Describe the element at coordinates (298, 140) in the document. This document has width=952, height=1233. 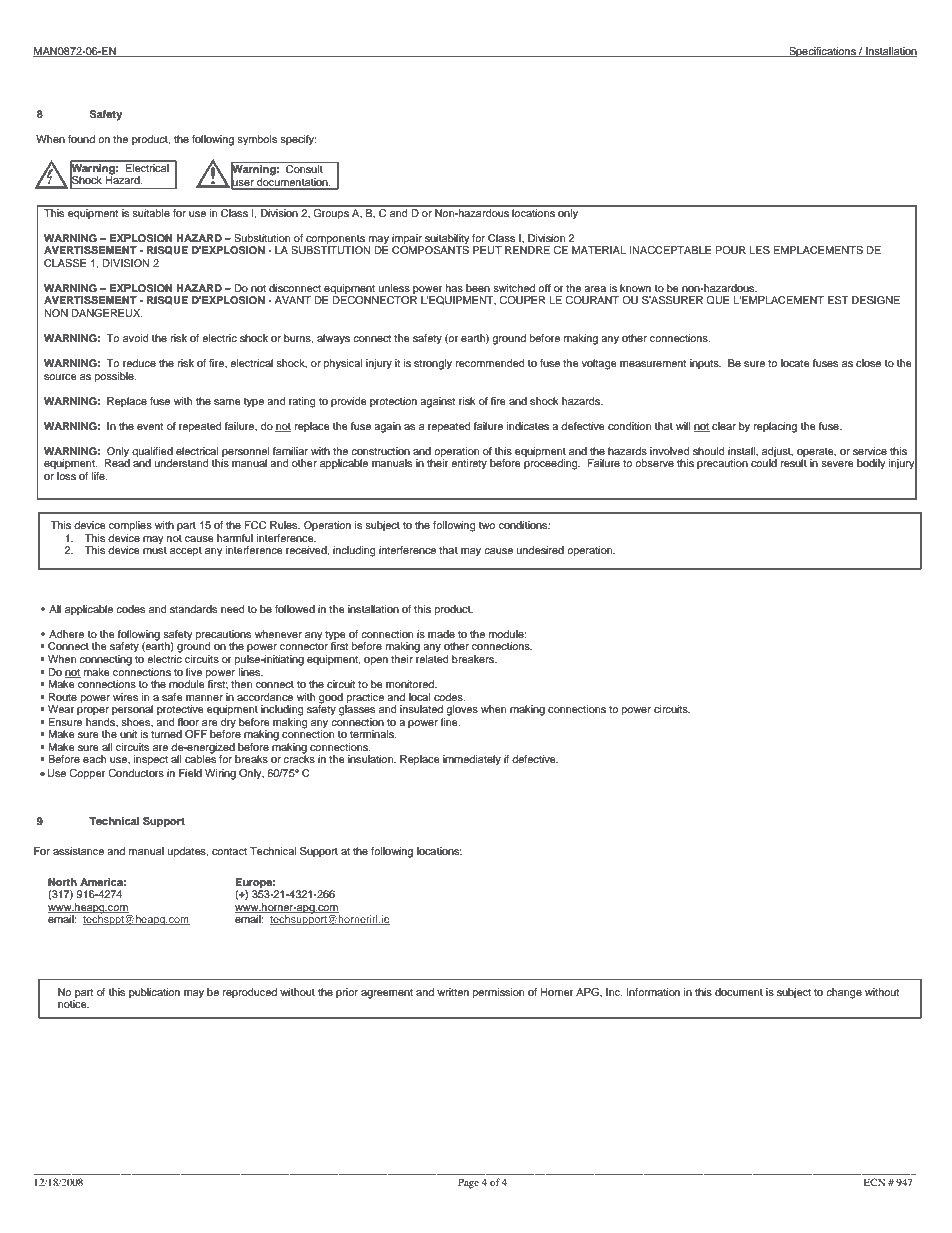
I see `specify` at that location.
